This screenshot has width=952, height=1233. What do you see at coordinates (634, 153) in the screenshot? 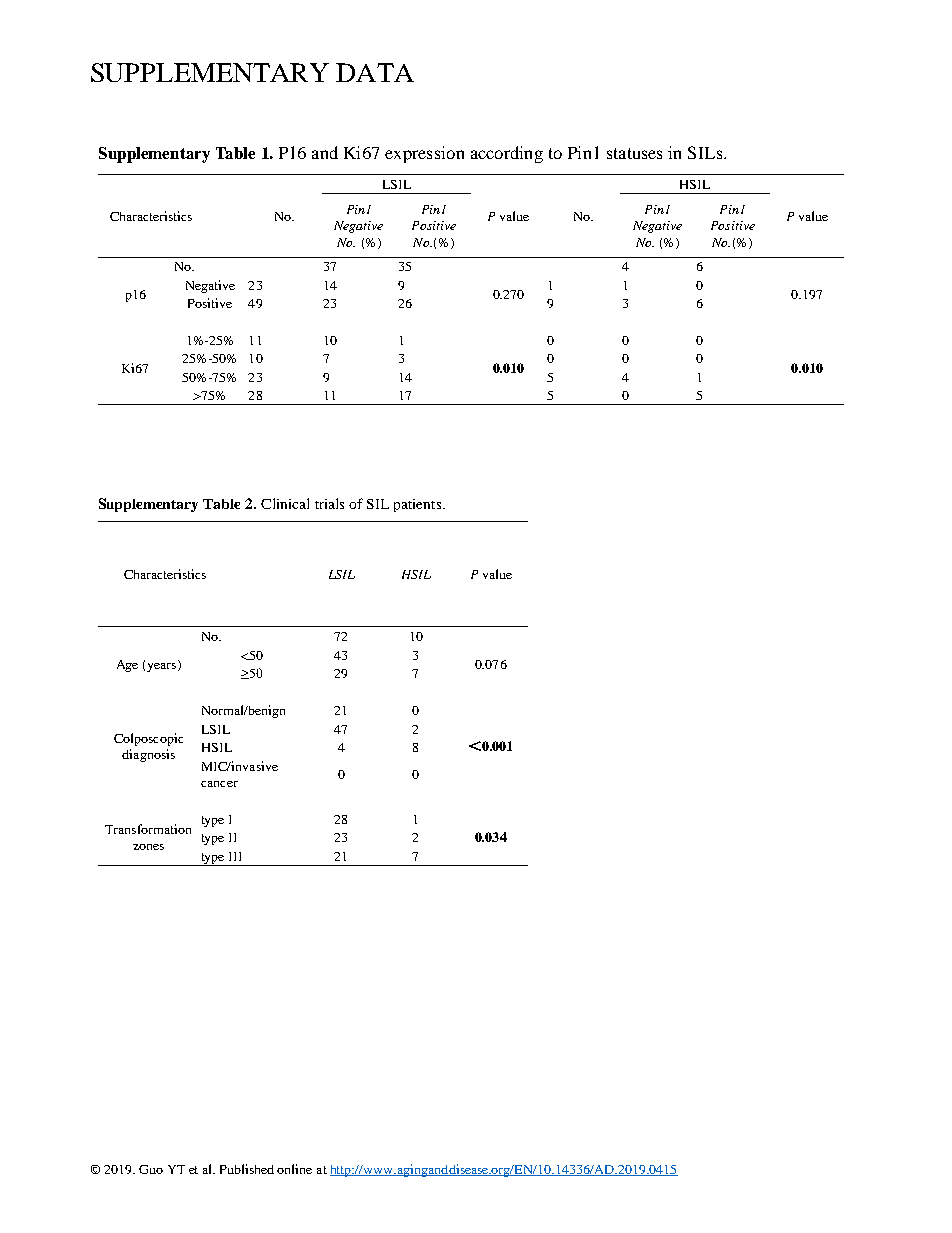
I see `statuses` at bounding box center [634, 153].
